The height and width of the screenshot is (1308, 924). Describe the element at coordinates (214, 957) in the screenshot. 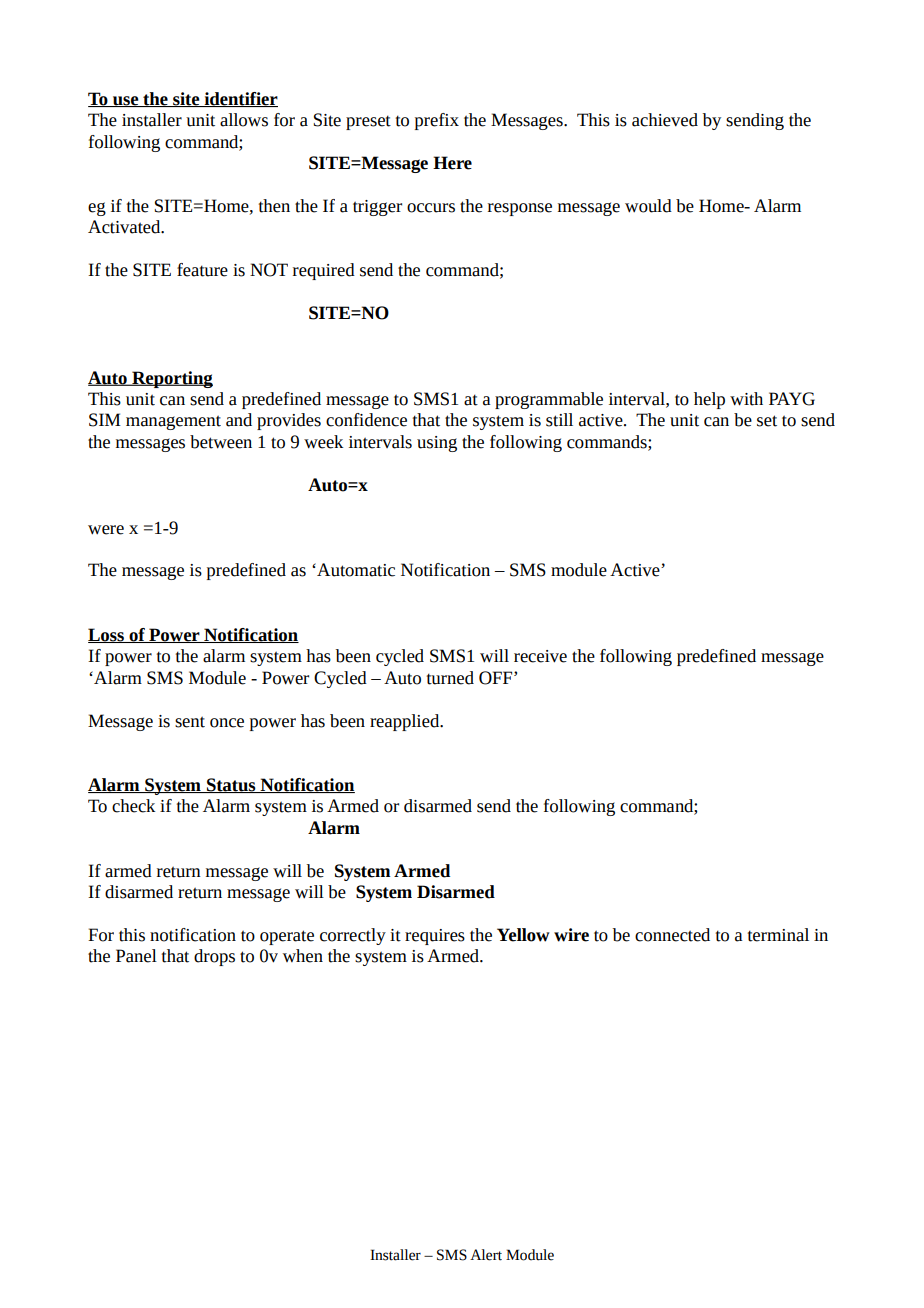

I see `drops` at that location.
